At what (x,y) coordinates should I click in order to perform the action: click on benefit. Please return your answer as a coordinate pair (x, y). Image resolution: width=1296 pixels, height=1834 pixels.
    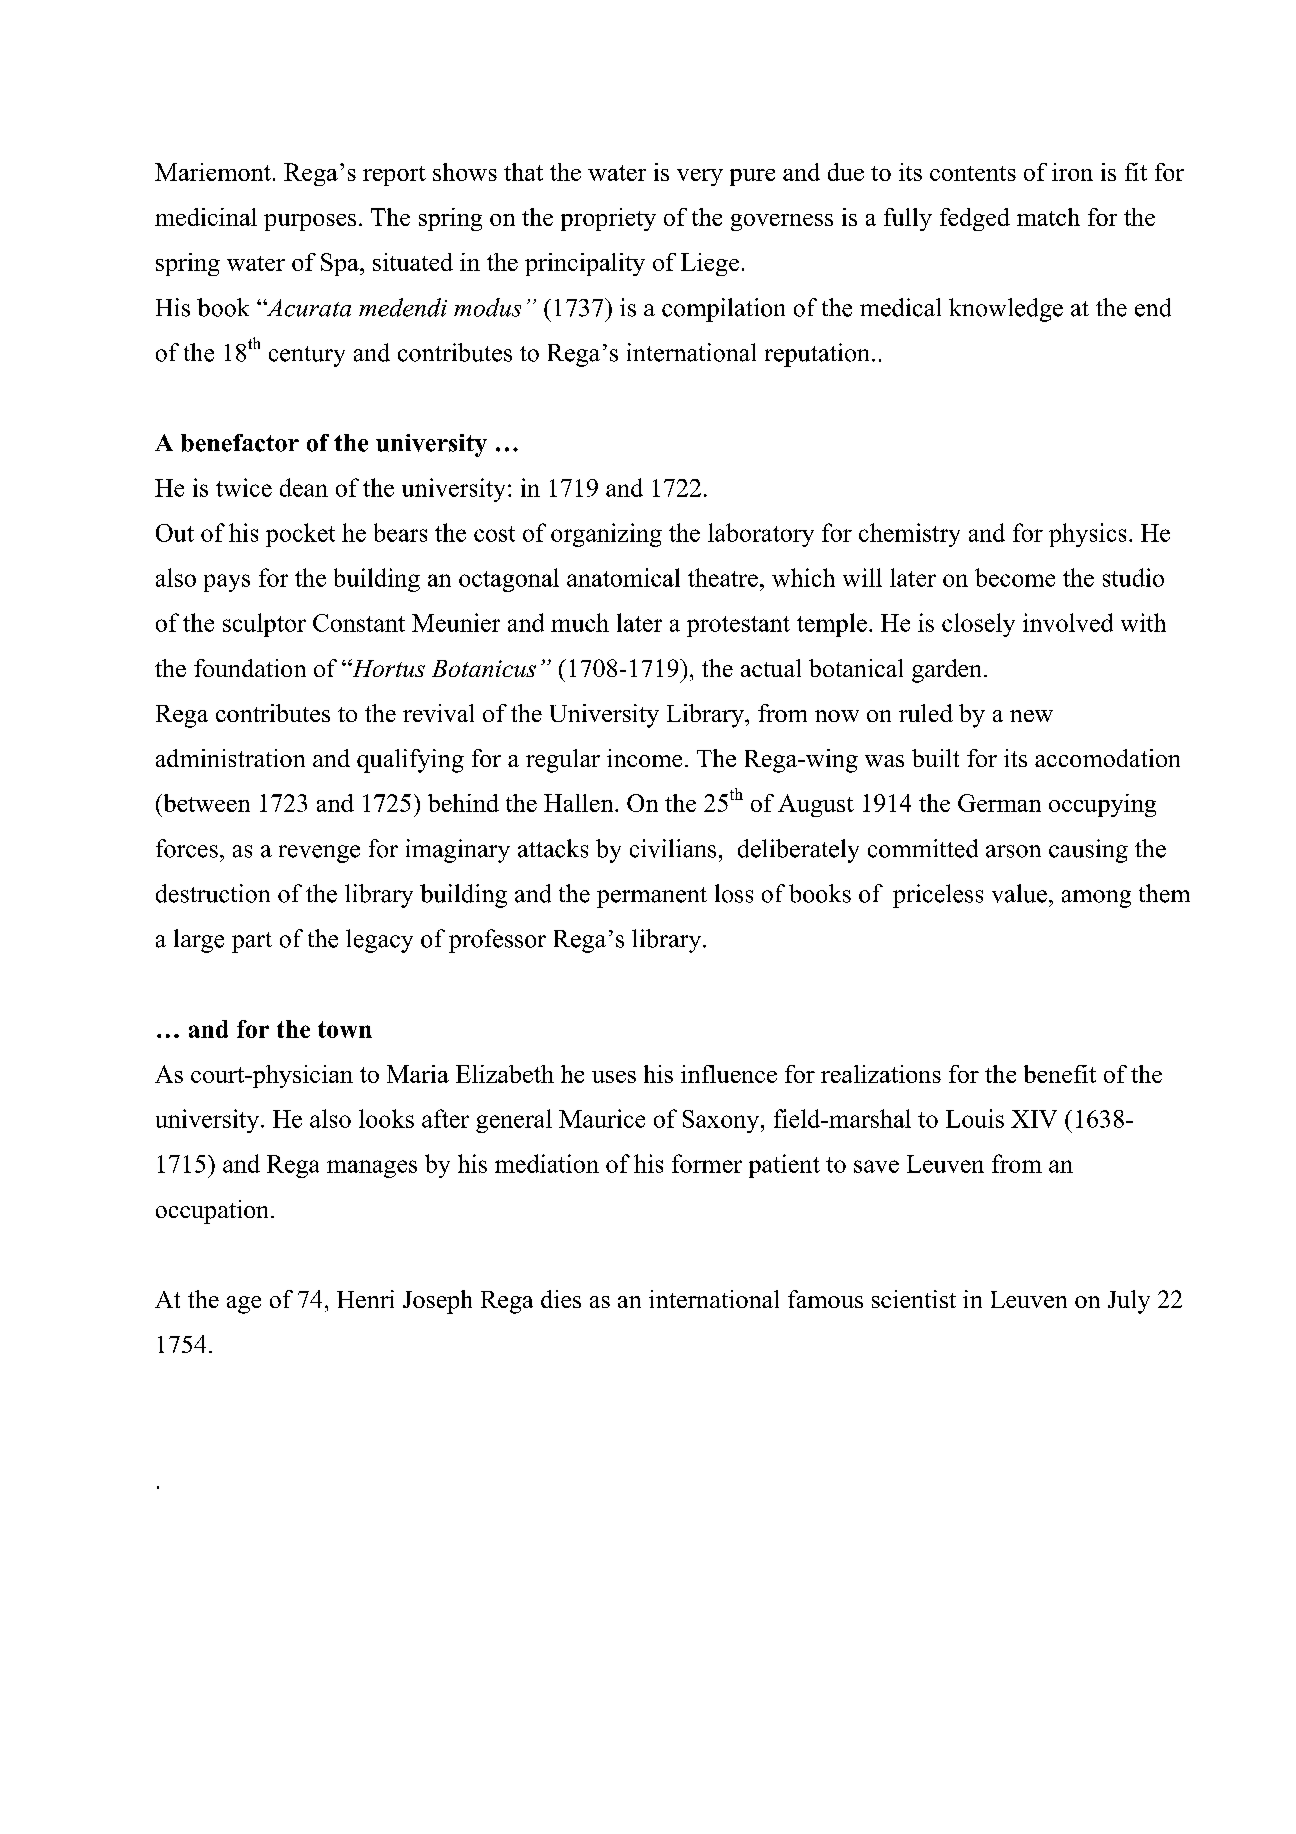
    Looking at the image, I should click on (1060, 1074).
